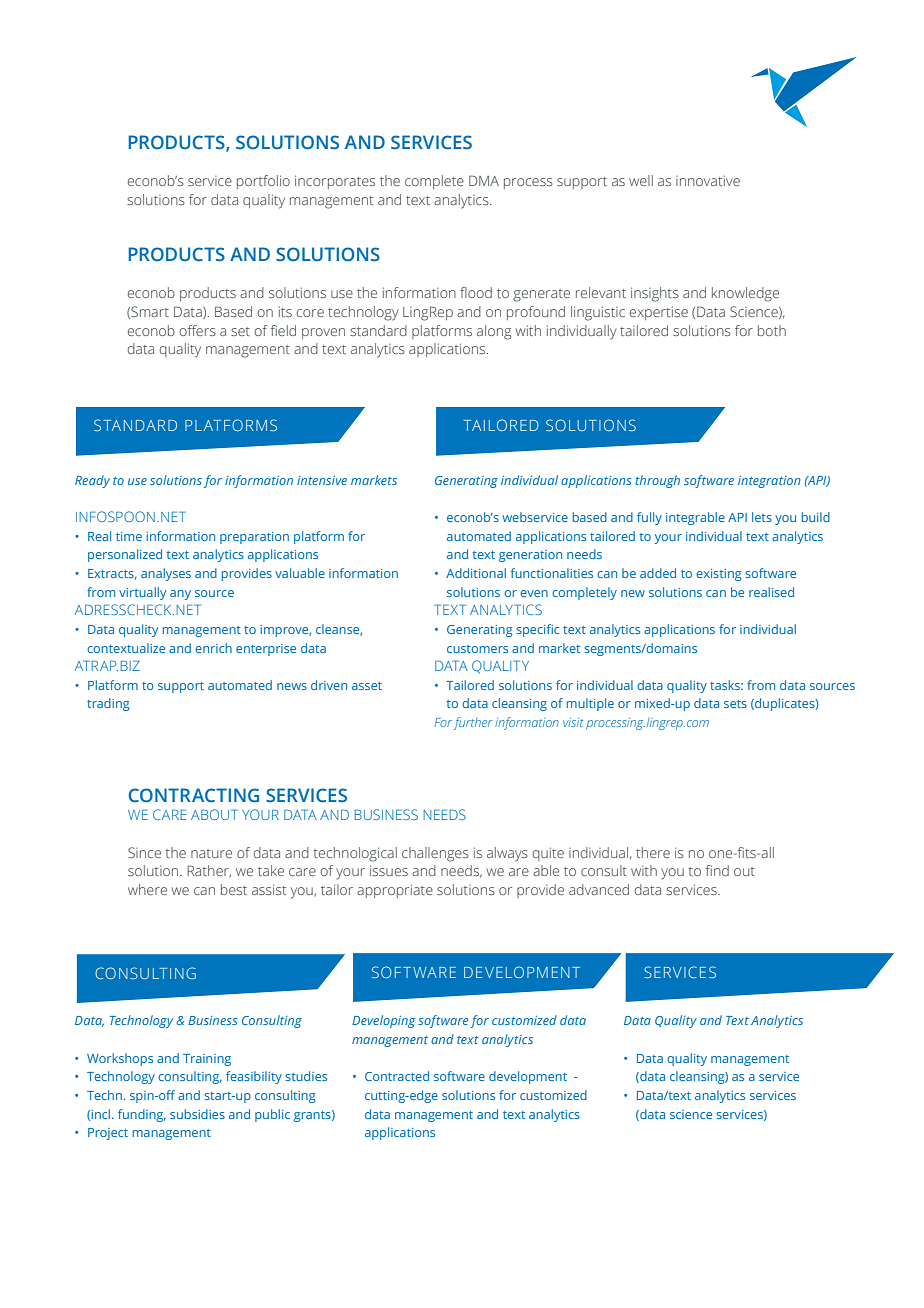  What do you see at coordinates (384, 1021) in the document?
I see `Developing` at bounding box center [384, 1021].
